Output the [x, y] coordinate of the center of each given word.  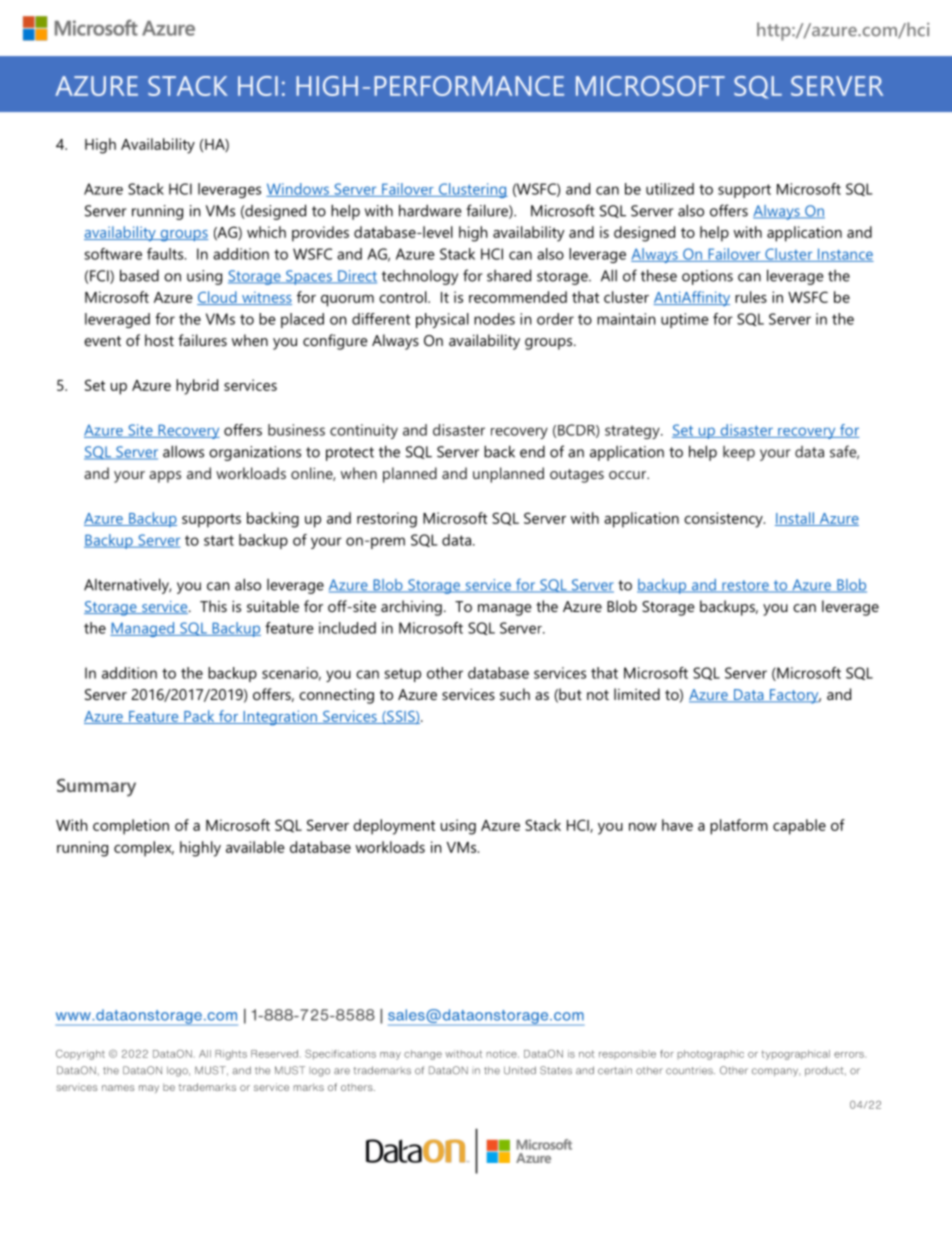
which [266, 232]
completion [131, 827]
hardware [430, 210]
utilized [670, 189]
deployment [394, 827]
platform [739, 827]
